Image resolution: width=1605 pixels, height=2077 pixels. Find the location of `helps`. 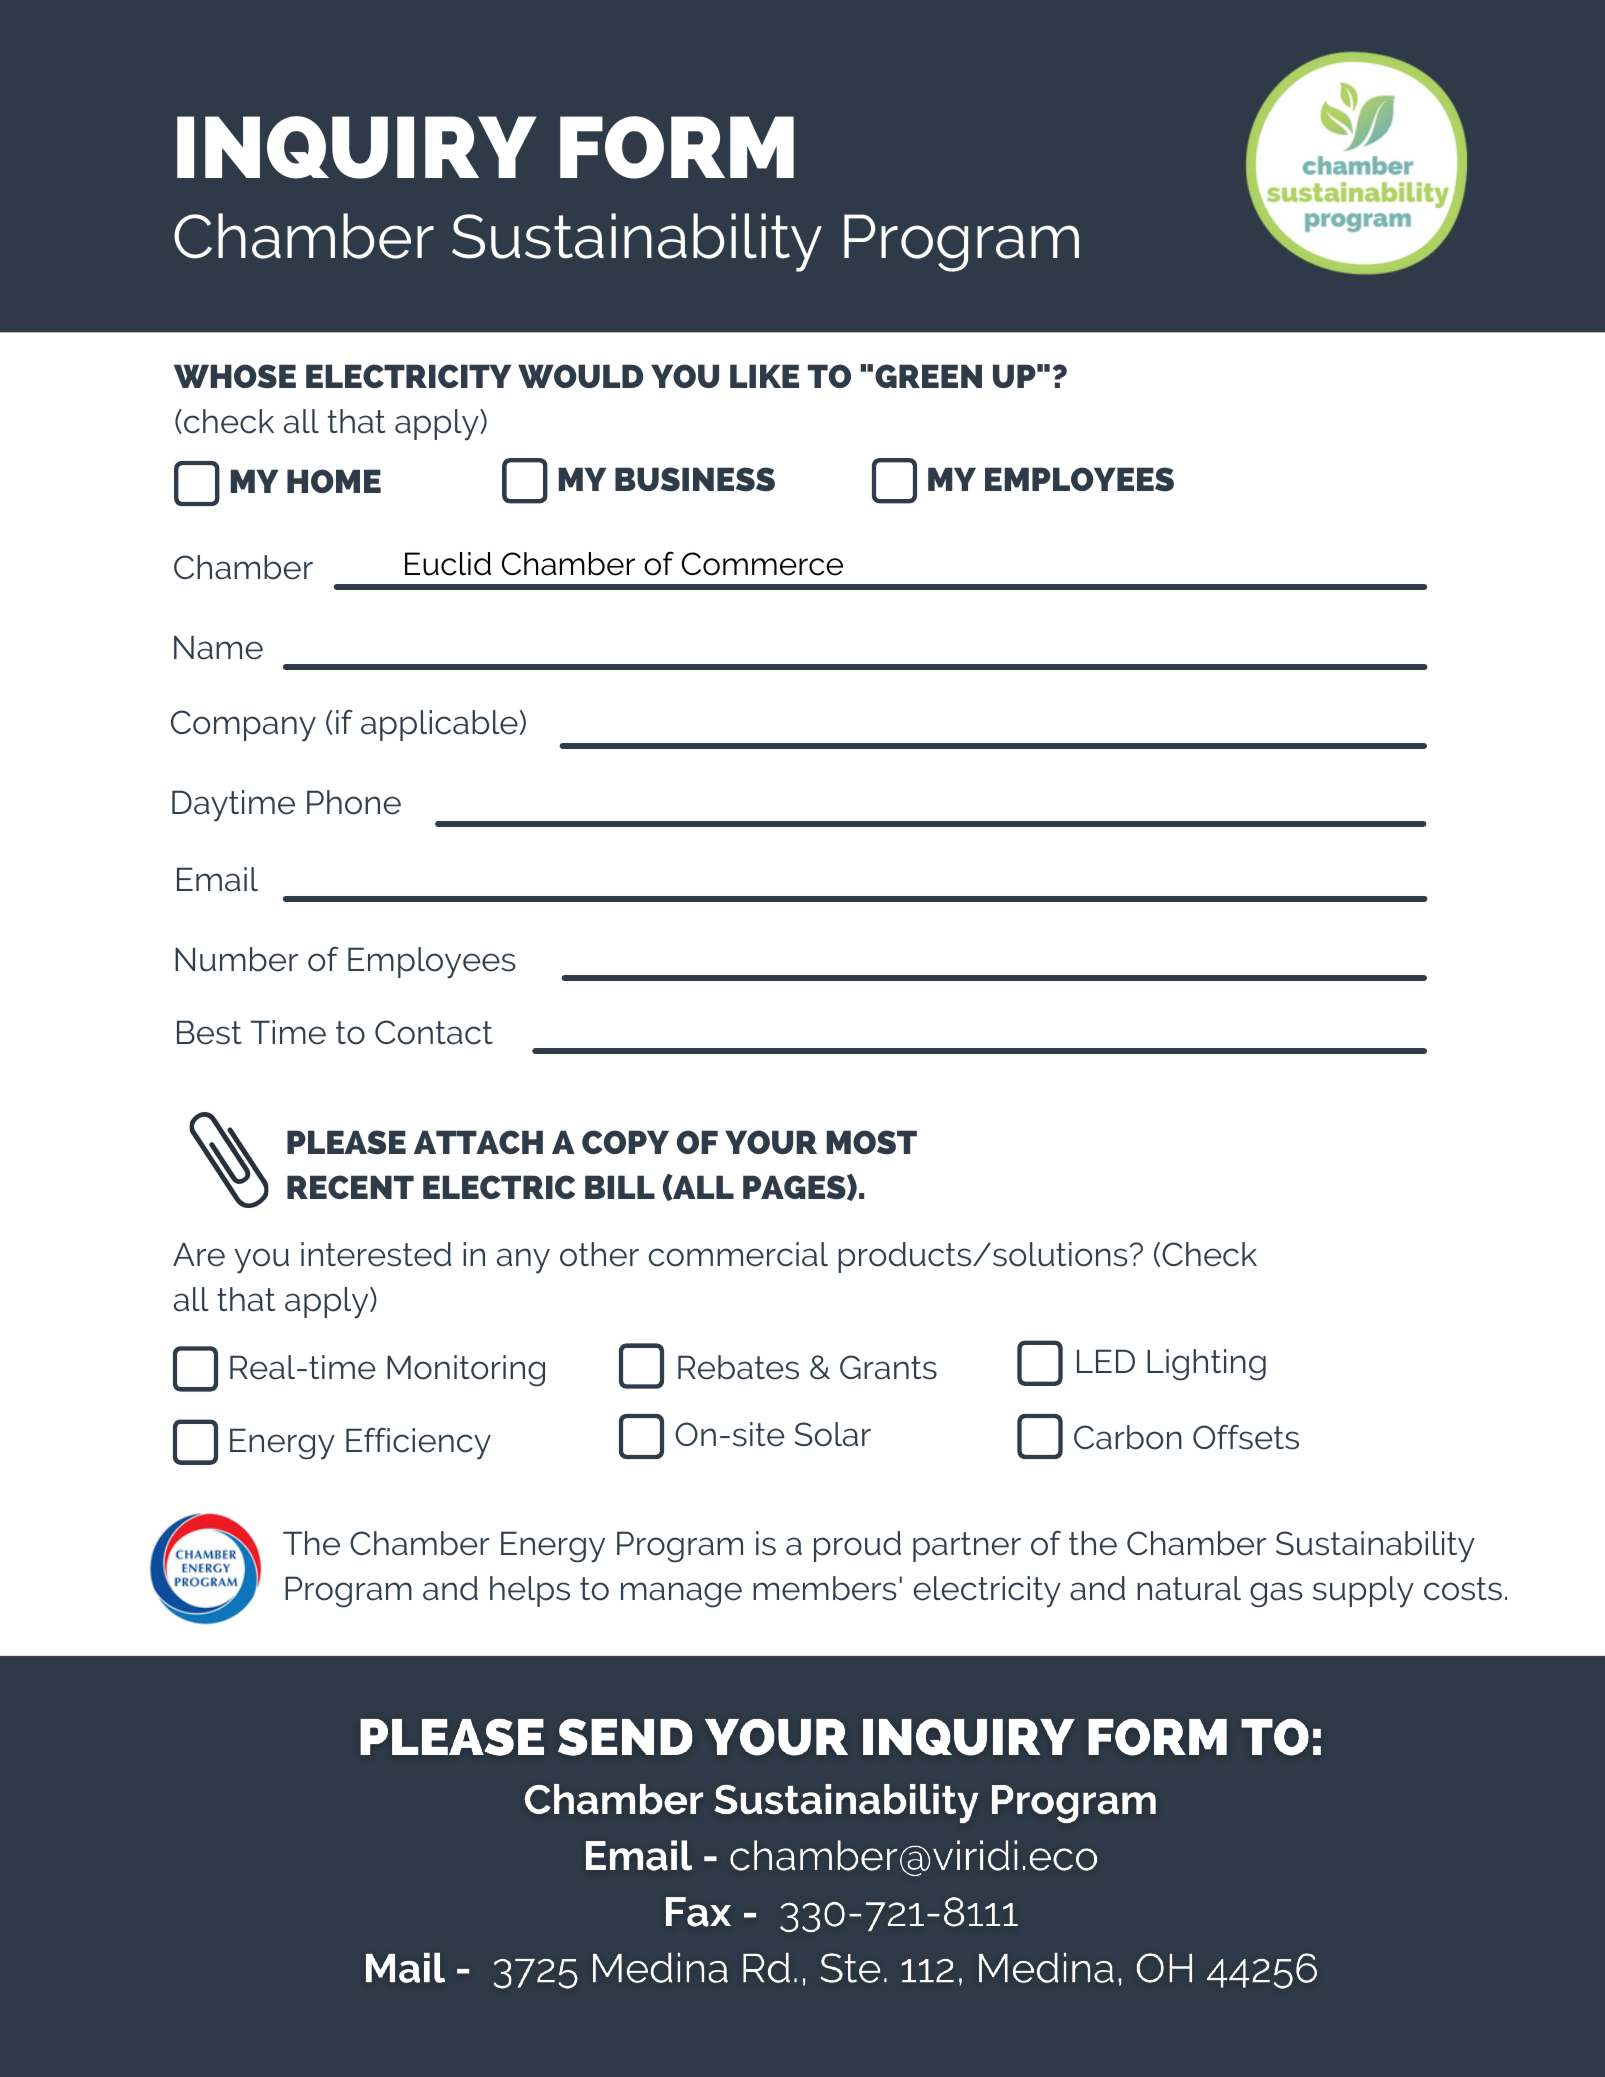

helps is located at coordinates (530, 1591).
